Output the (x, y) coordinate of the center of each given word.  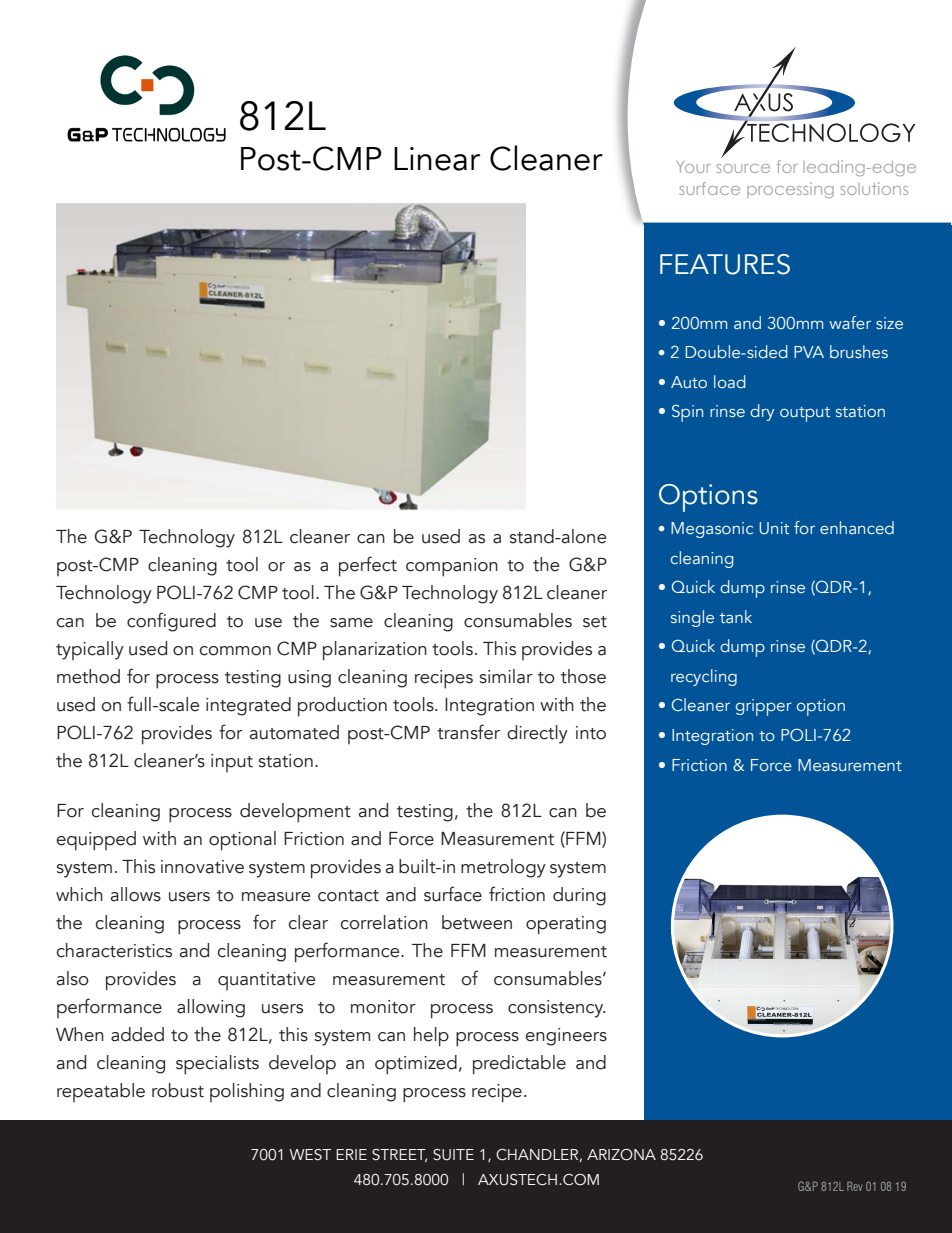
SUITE (453, 1155)
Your (693, 167)
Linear (437, 159)
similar (506, 676)
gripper (764, 707)
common (235, 651)
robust (178, 1090)
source (743, 168)
